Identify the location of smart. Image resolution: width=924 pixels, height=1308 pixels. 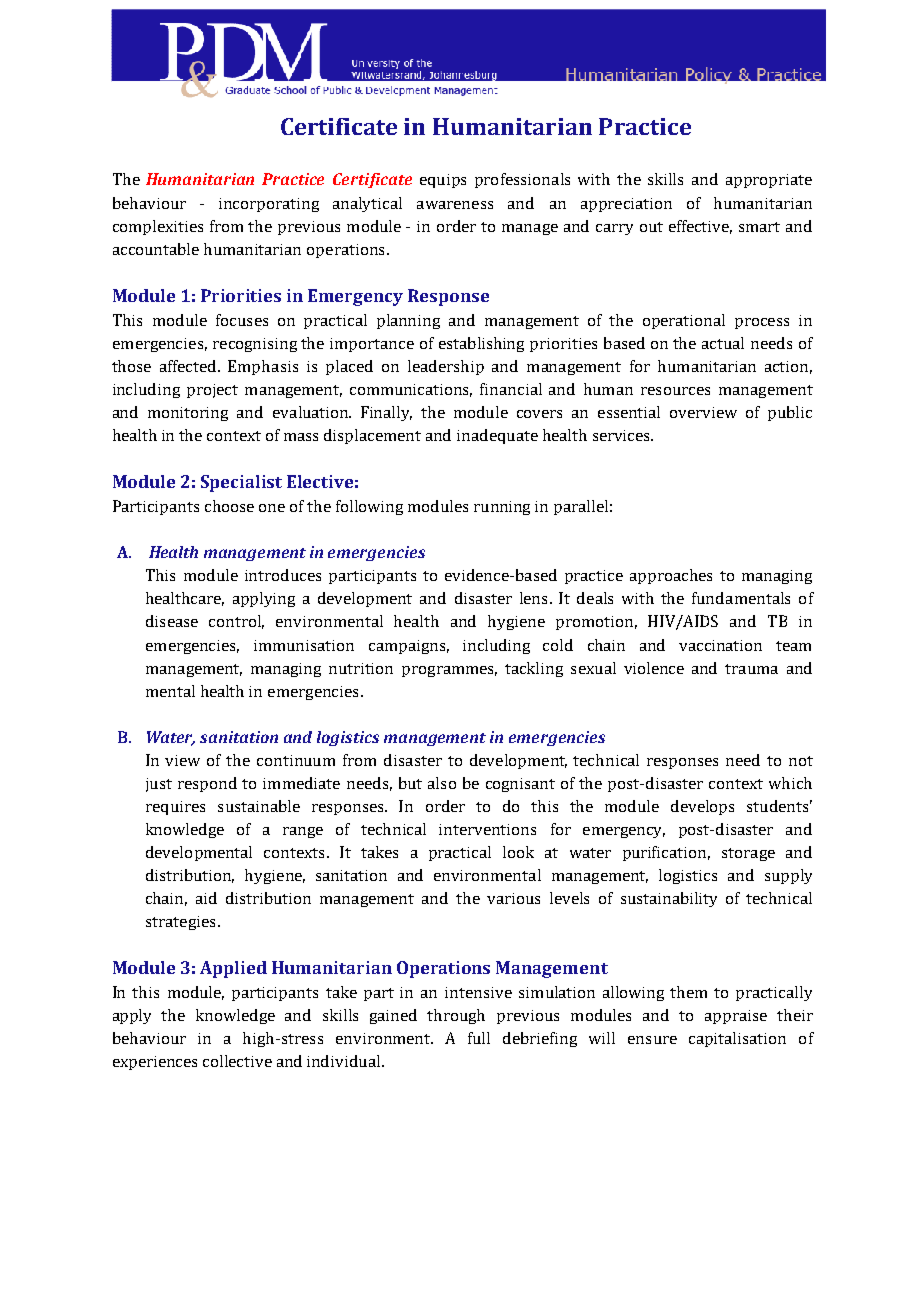
(759, 227).
